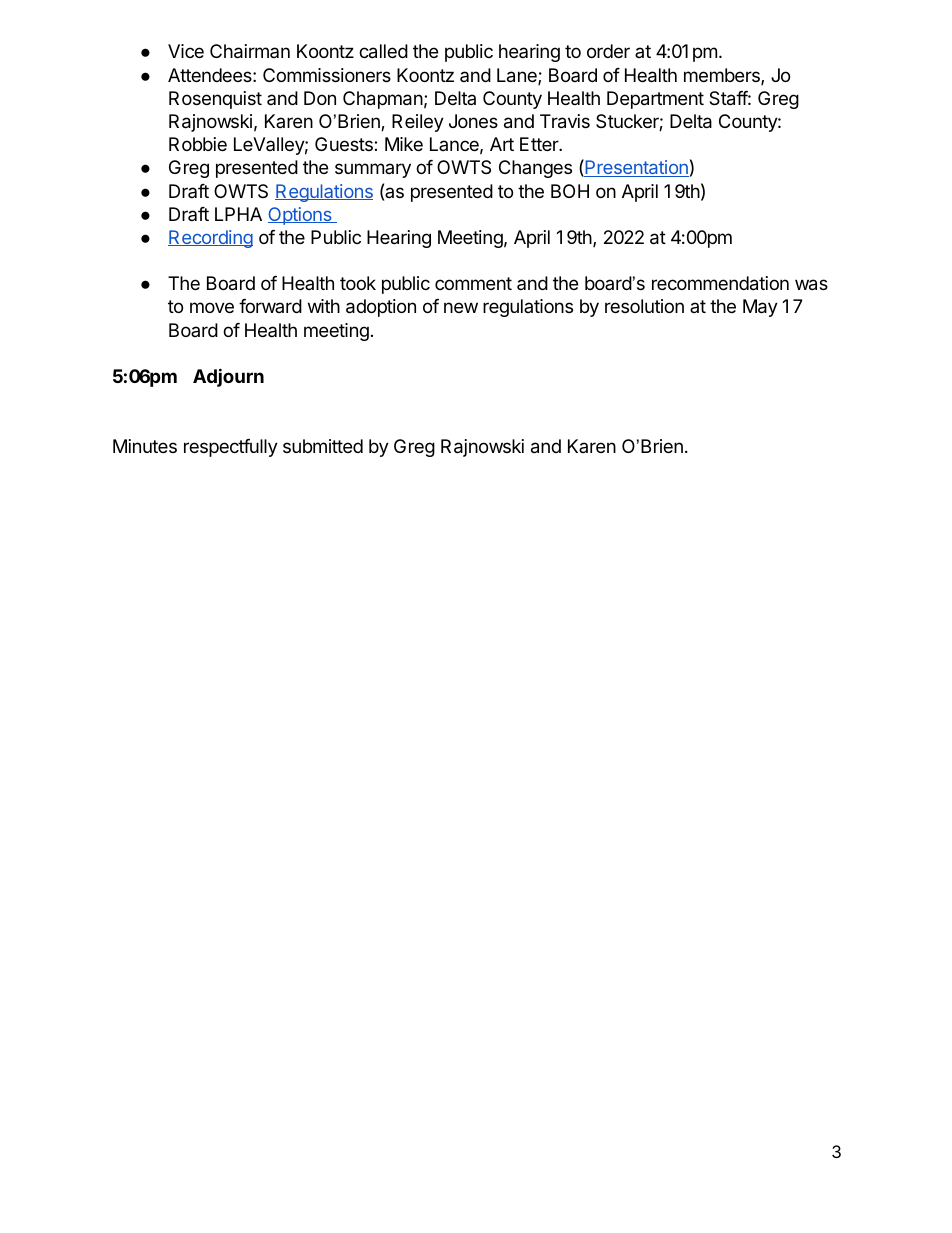  What do you see at coordinates (250, 51) in the image?
I see `Chairman` at bounding box center [250, 51].
